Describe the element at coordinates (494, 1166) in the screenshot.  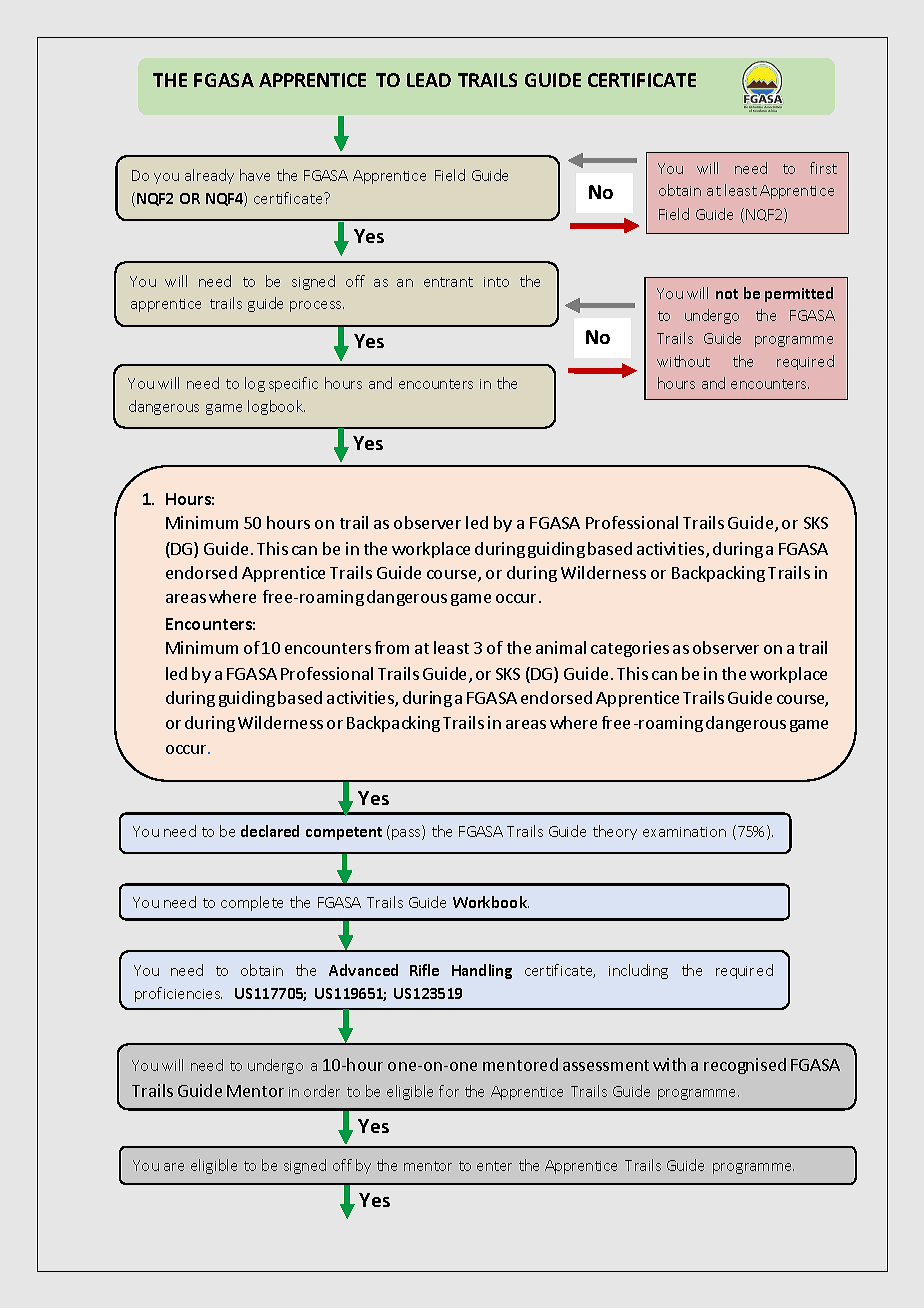
I see `enter` at that location.
